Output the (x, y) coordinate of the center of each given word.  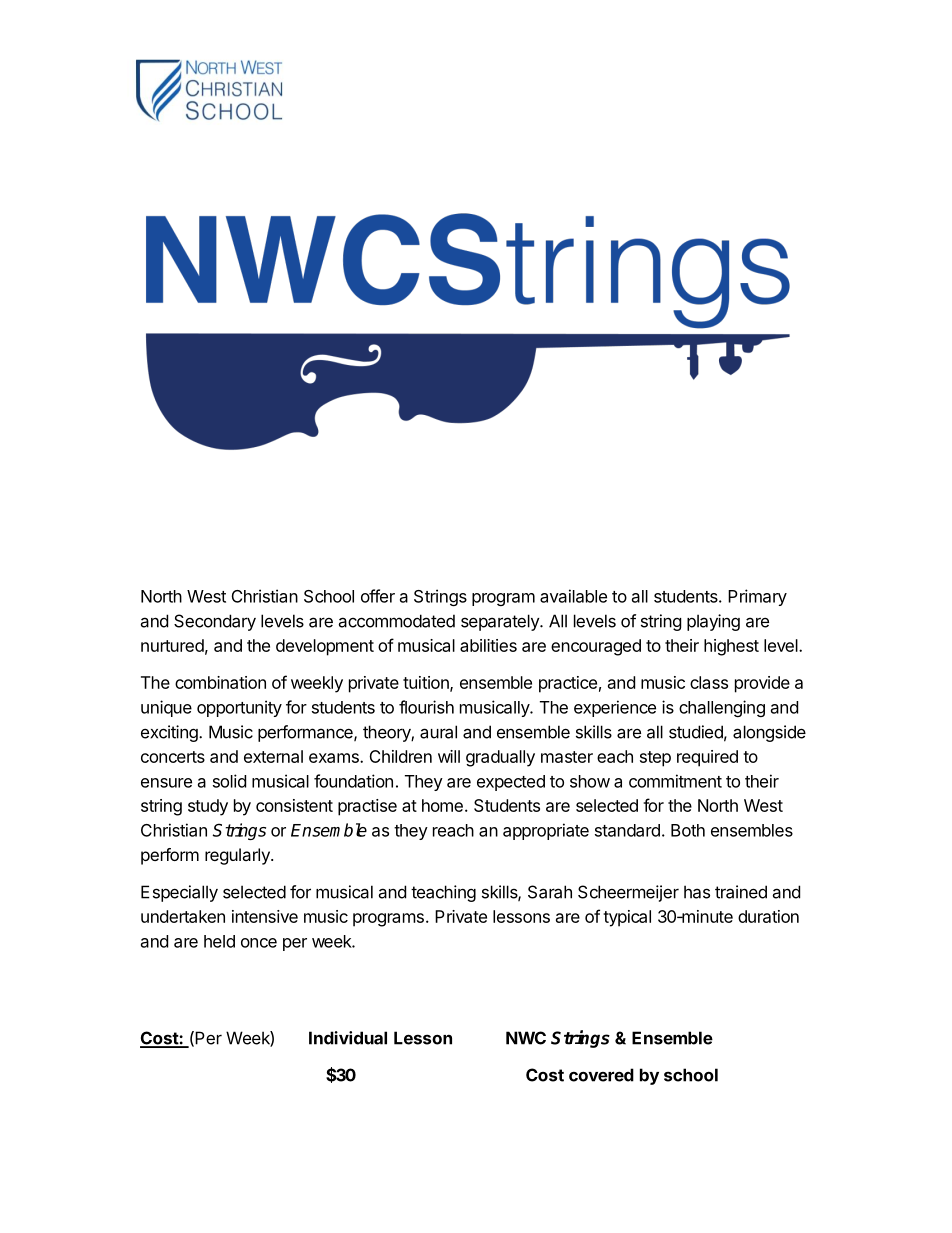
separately (501, 622)
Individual (348, 1038)
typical (627, 918)
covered (601, 1075)
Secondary (215, 622)
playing (713, 622)
